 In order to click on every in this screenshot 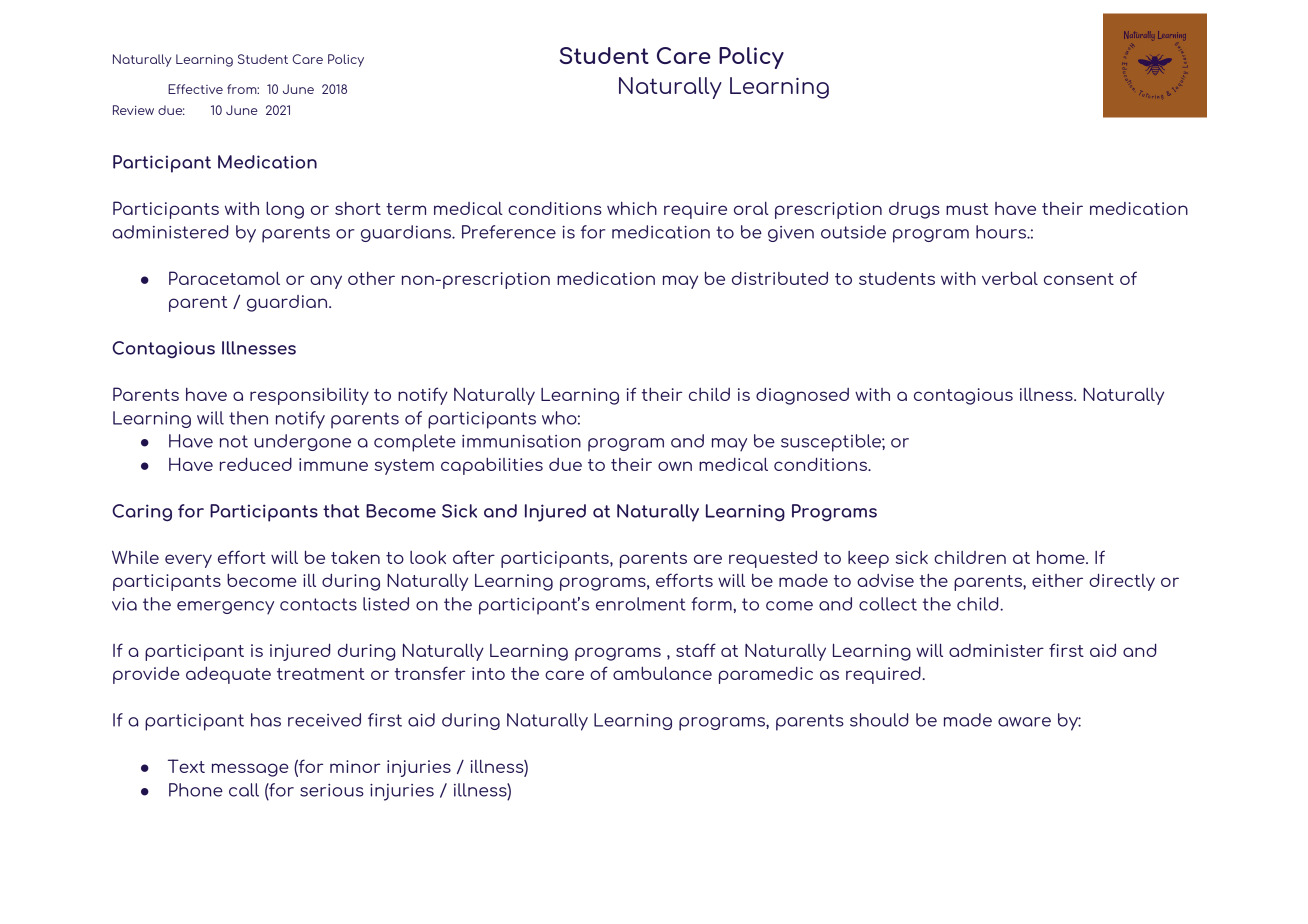, I will do `click(188, 561)`.
